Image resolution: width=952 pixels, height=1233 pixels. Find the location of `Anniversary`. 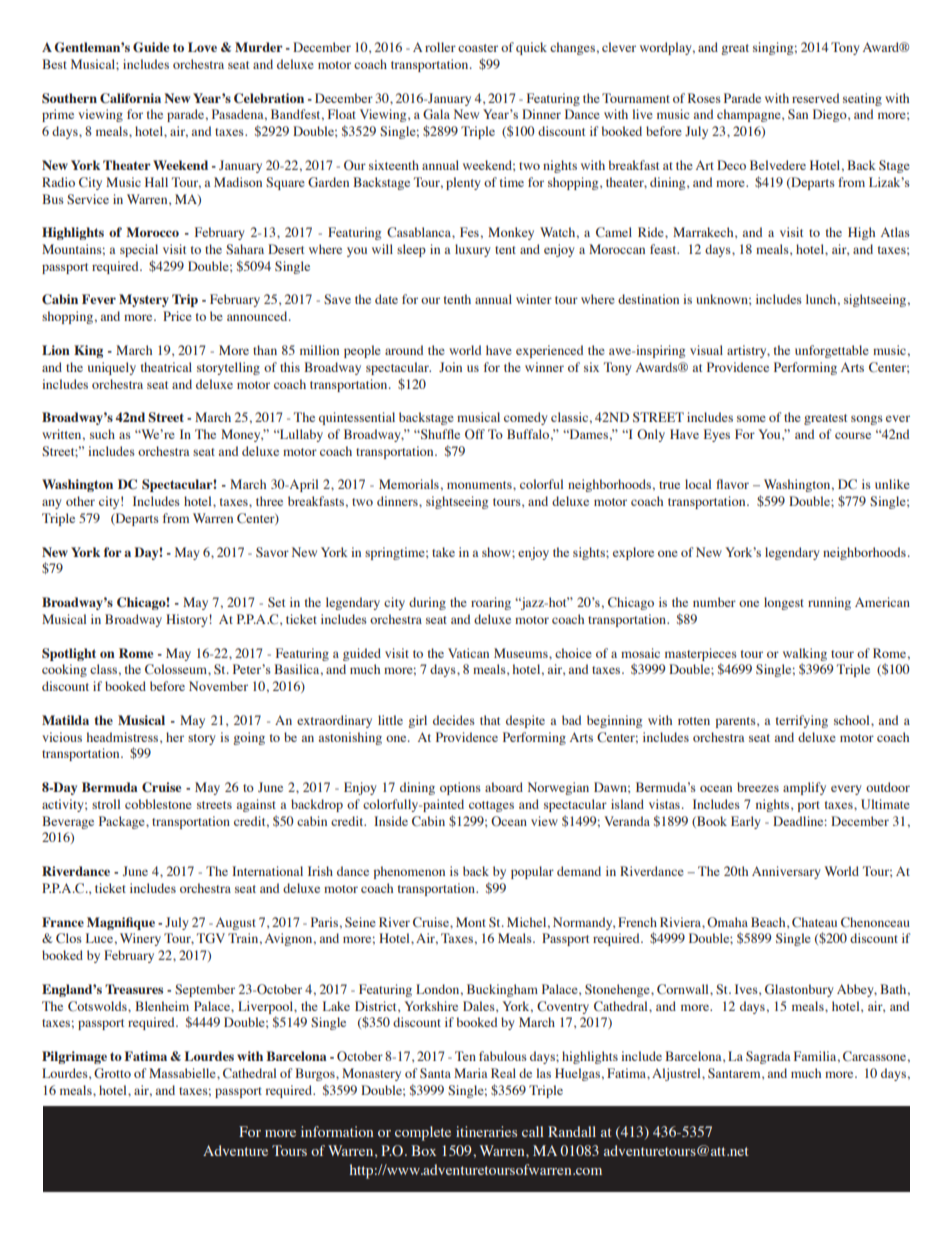

Anniversary is located at coordinates (786, 872).
